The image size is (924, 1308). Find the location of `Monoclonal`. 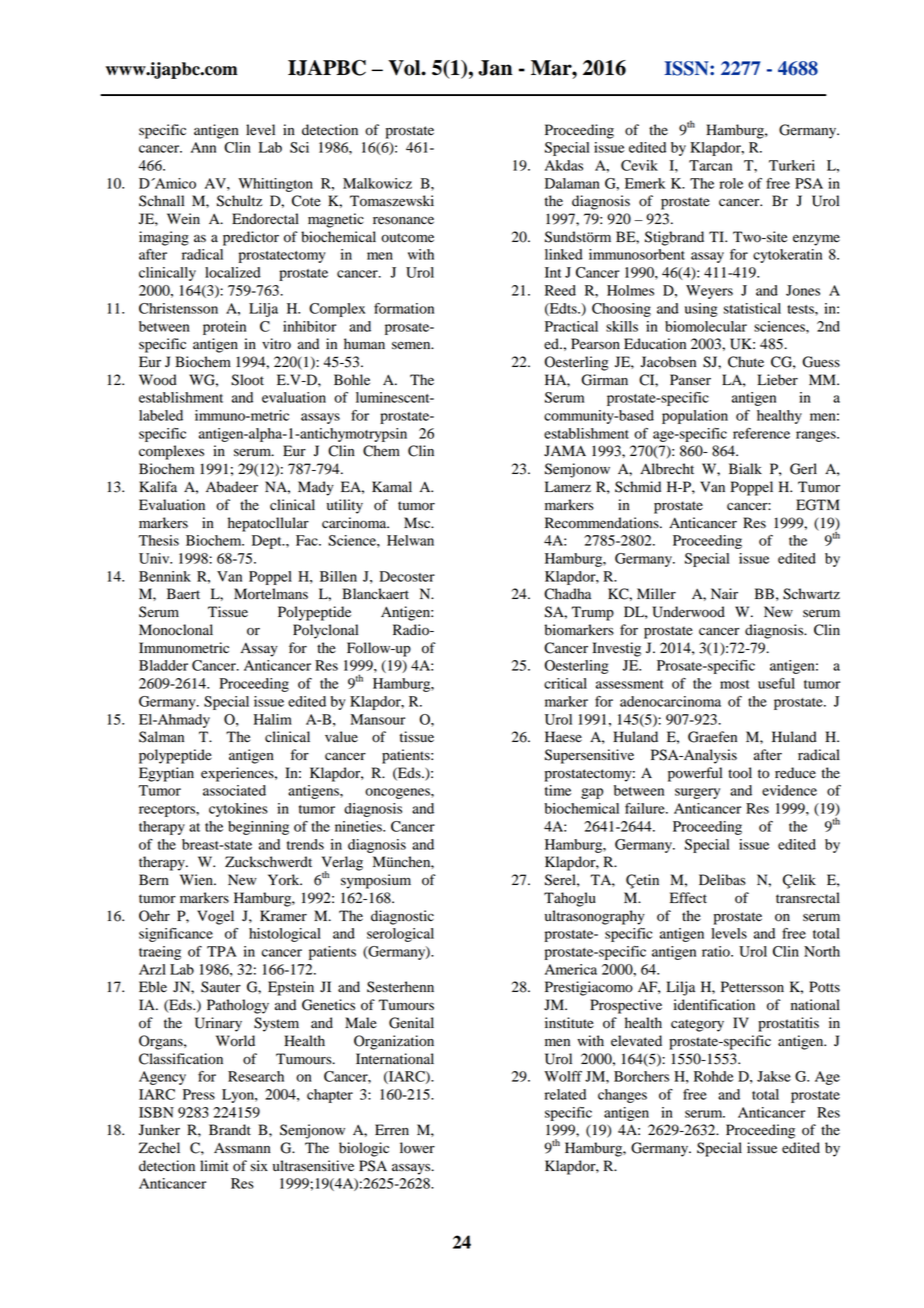

Monoclonal is located at coordinates (176, 630).
